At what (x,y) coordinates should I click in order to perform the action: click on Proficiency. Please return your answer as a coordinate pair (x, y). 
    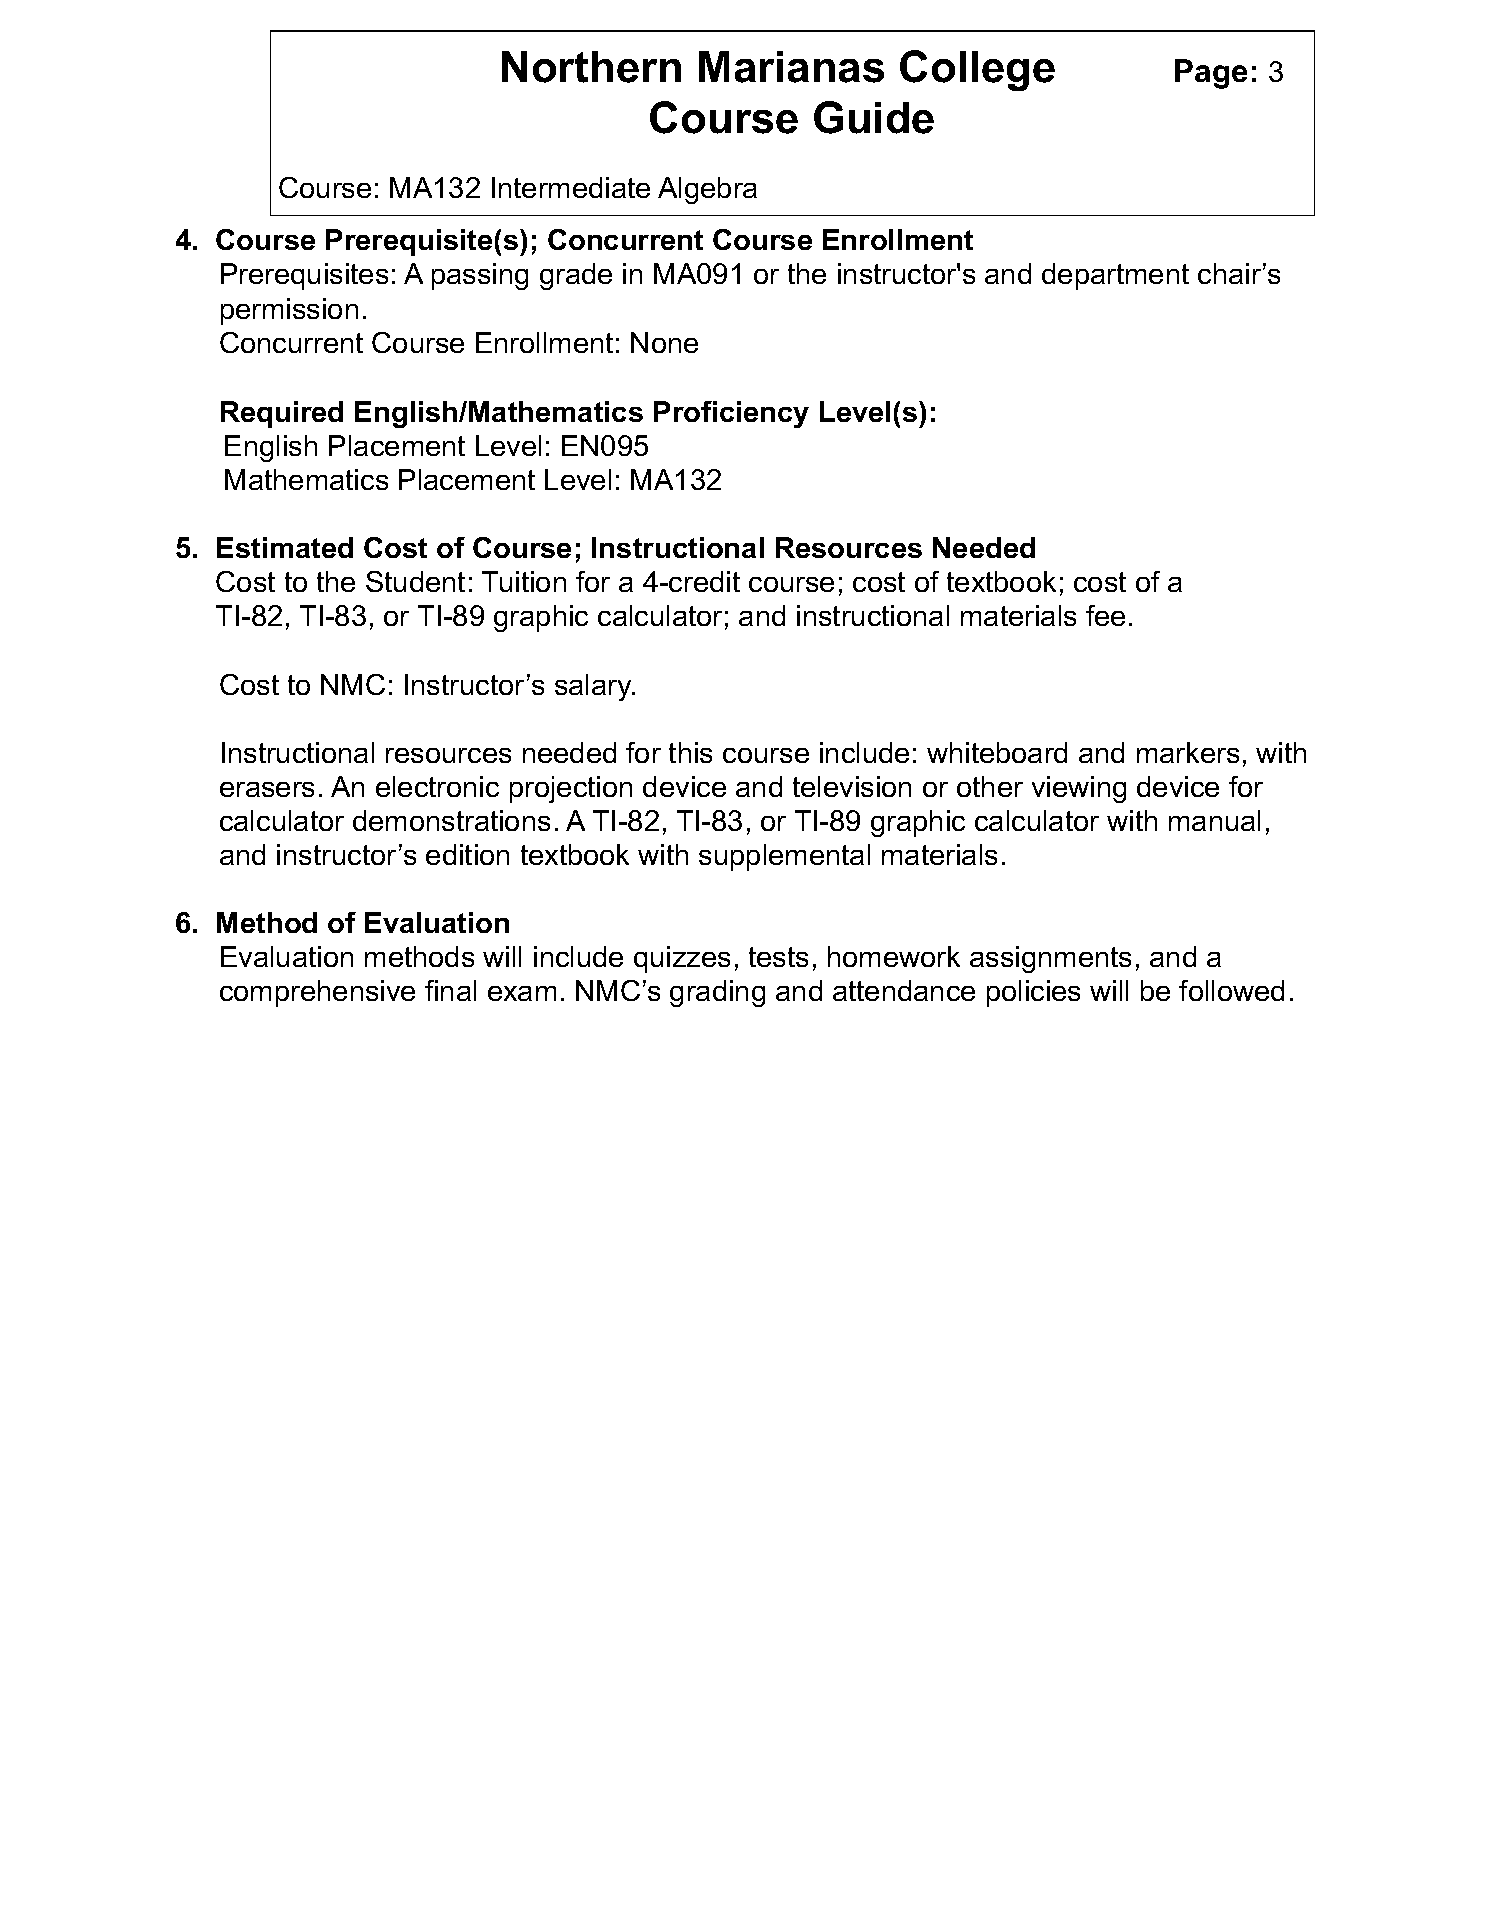
    Looking at the image, I should click on (731, 414).
